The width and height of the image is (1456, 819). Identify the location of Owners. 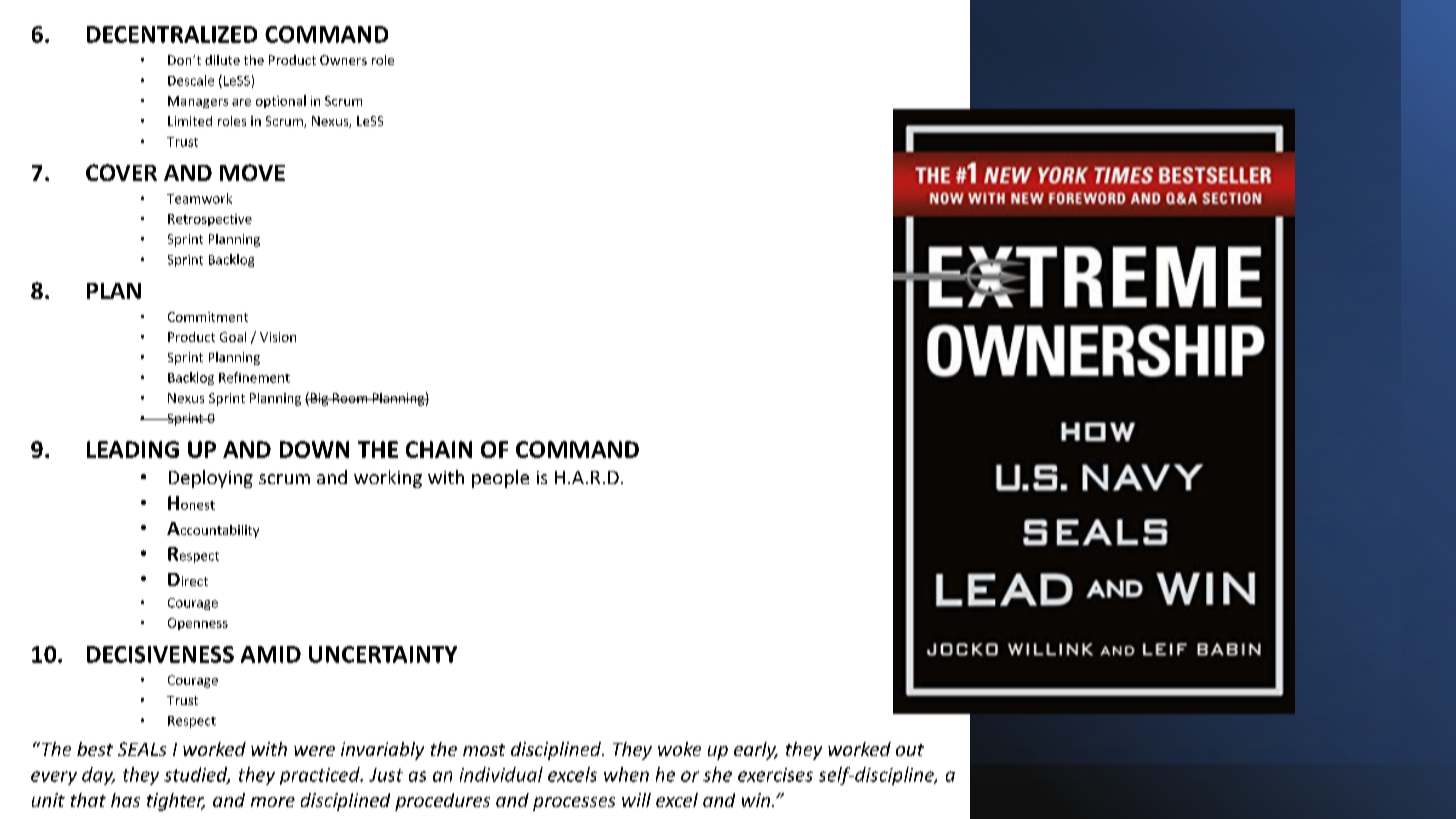
(343, 60).
